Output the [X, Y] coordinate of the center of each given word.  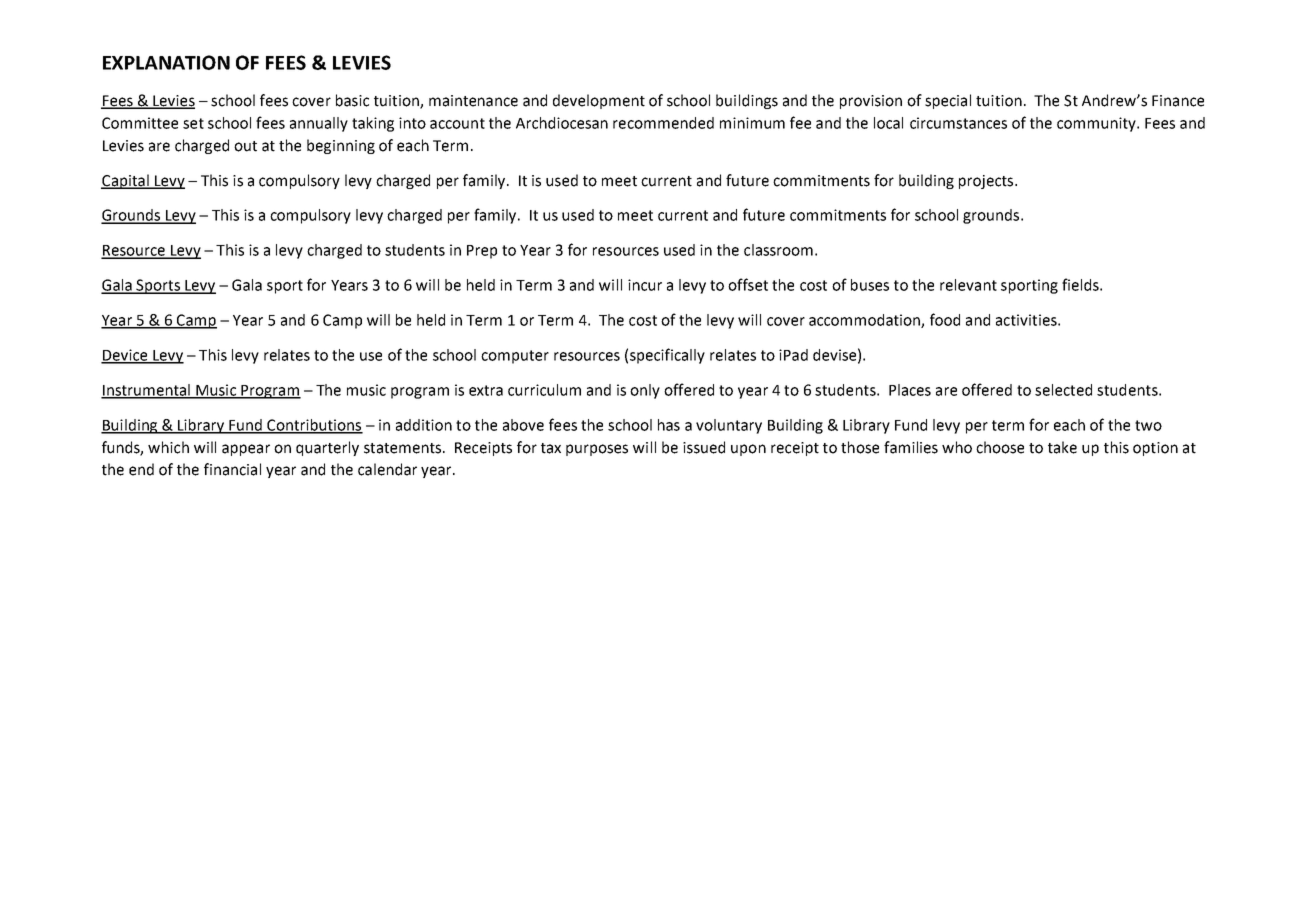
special [948, 101]
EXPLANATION [166, 62]
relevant [968, 285]
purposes [597, 450]
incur [645, 285]
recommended [663, 123]
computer [515, 357]
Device [125, 356]
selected [1063, 390]
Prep [482, 252]
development [599, 101]
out [245, 146]
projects [987, 182]
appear [246, 450]
